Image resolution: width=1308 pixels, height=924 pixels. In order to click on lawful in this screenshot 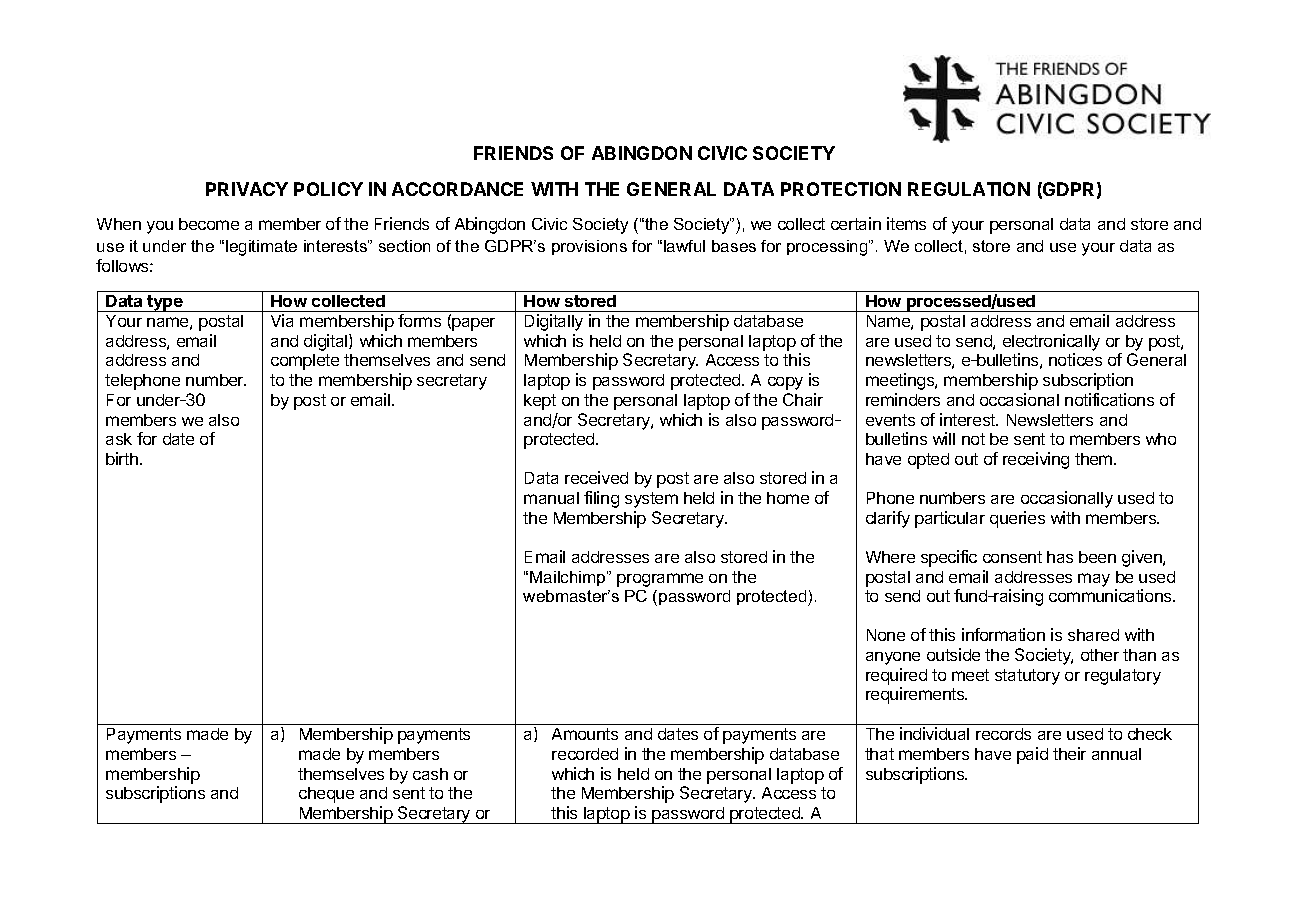, I will do `click(684, 246)`.
